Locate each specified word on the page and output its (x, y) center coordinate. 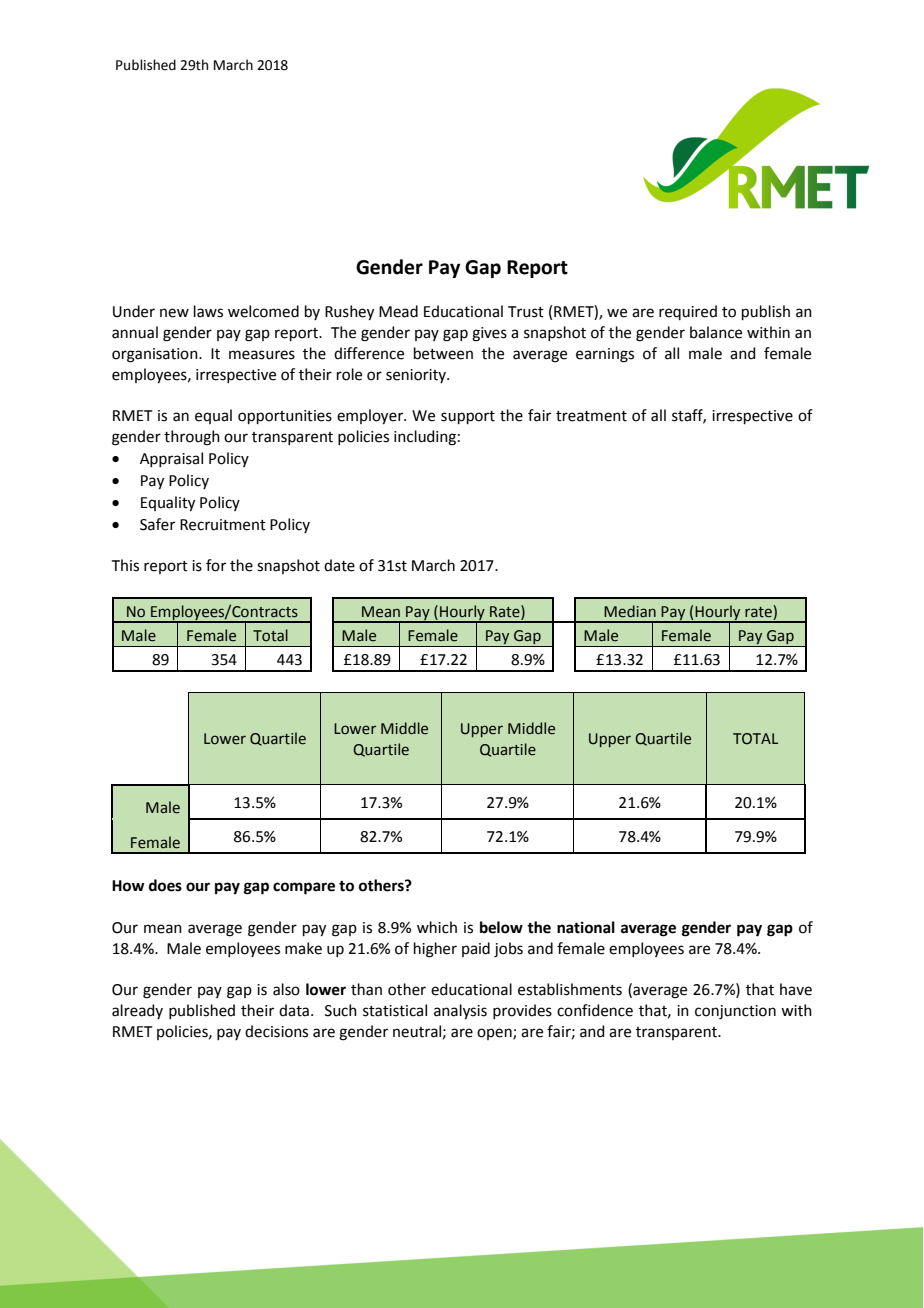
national (586, 927)
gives (489, 334)
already (137, 1011)
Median (630, 611)
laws (208, 311)
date (339, 565)
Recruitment (223, 525)
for (216, 565)
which (437, 927)
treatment (591, 416)
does (165, 885)
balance (716, 332)
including (425, 438)
